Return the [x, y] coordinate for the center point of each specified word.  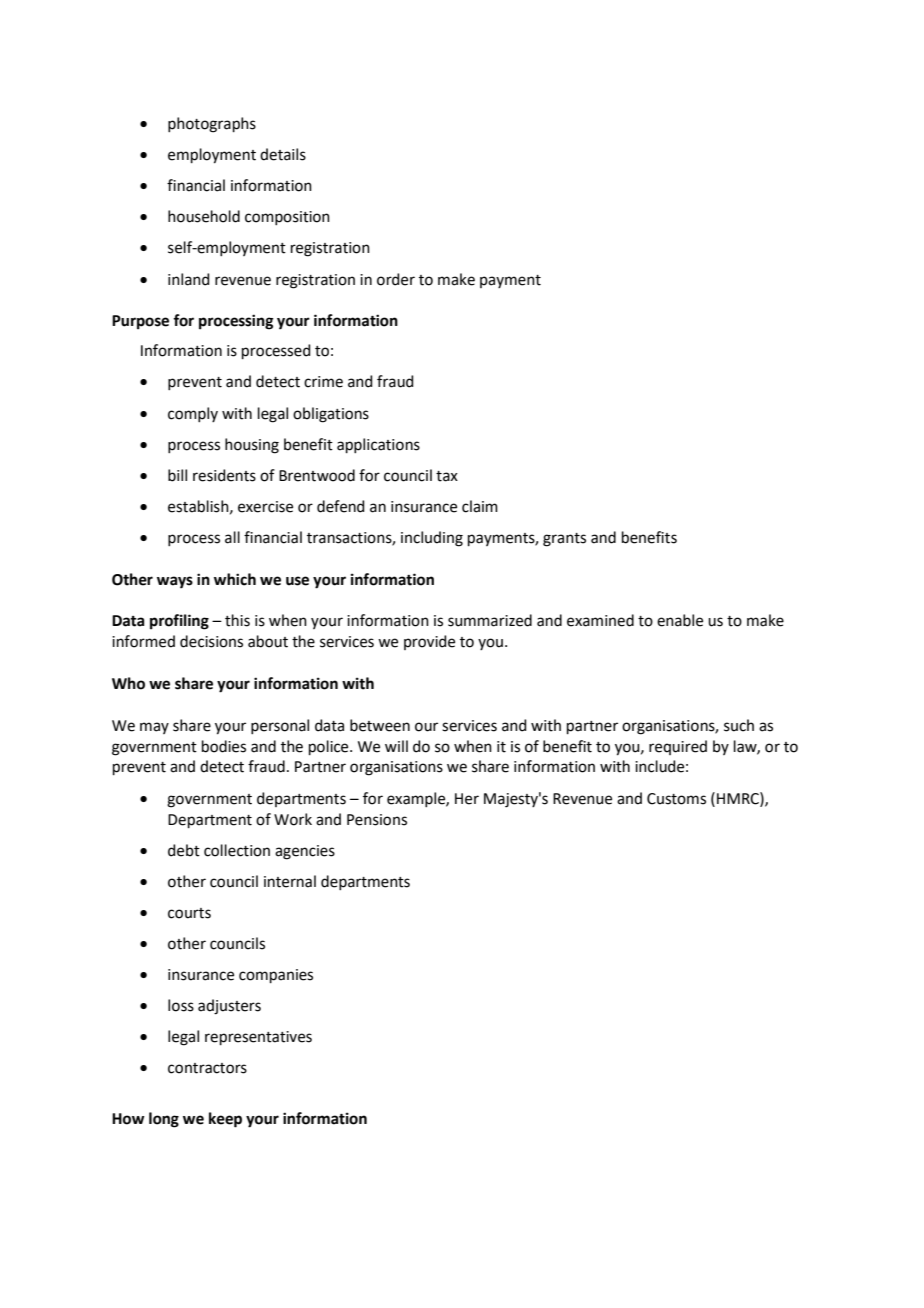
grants [564, 540]
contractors [207, 1068]
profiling [179, 622]
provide [429, 642]
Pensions [377, 820]
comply [193, 414]
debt [184, 850]
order [396, 279]
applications [378, 445]
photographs [212, 125]
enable [680, 620]
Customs [676, 799]
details [283, 154]
